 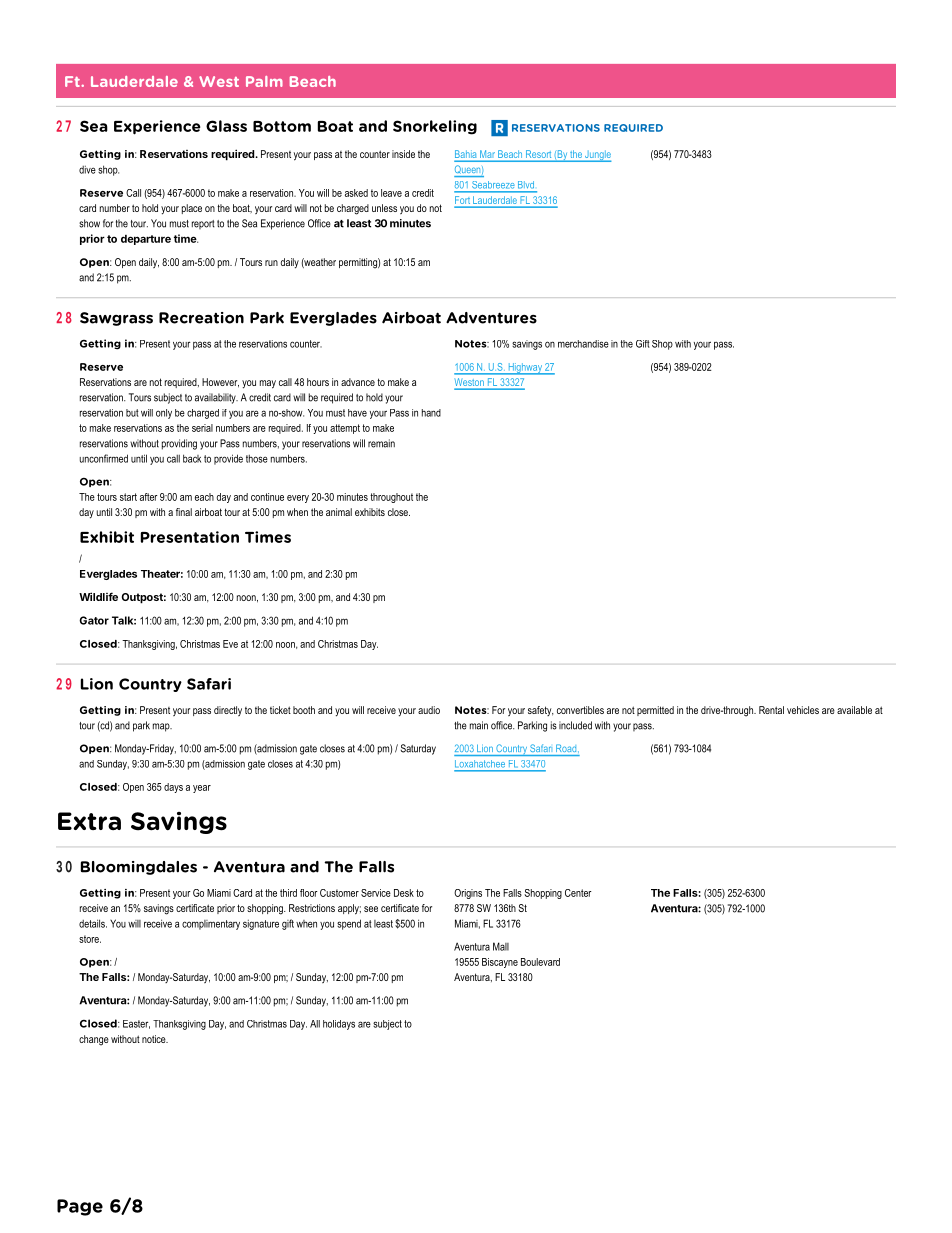 I want to click on Origins, so click(x=468, y=894).
